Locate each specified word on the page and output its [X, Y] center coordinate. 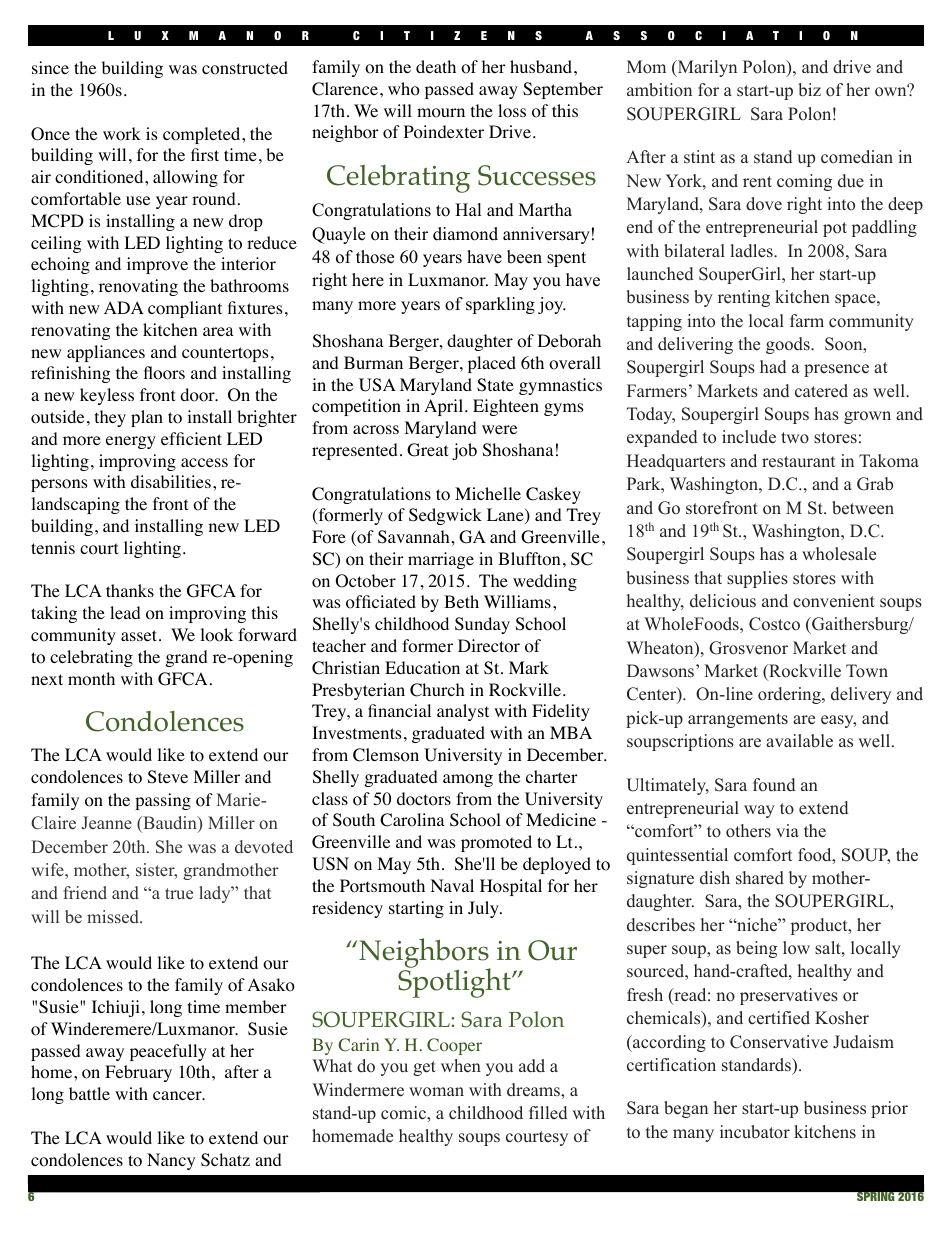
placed [492, 364]
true [179, 893]
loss [512, 111]
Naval [452, 885]
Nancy [171, 1161]
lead [125, 612]
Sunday [482, 625]
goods [789, 345]
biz [809, 90]
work [122, 134]
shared [760, 878]
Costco [774, 624]
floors [164, 373]
